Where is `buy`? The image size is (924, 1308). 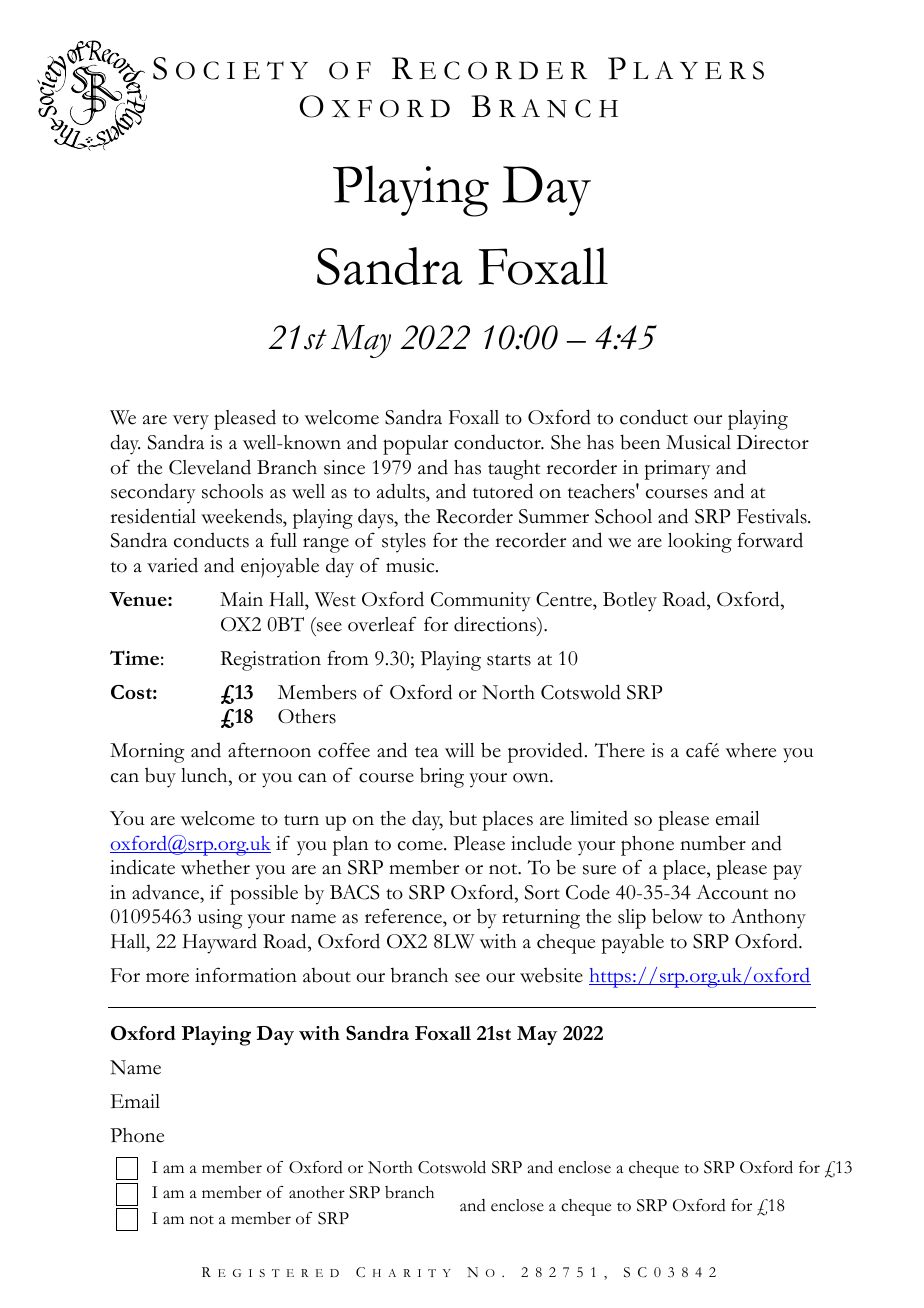 buy is located at coordinates (160, 777).
